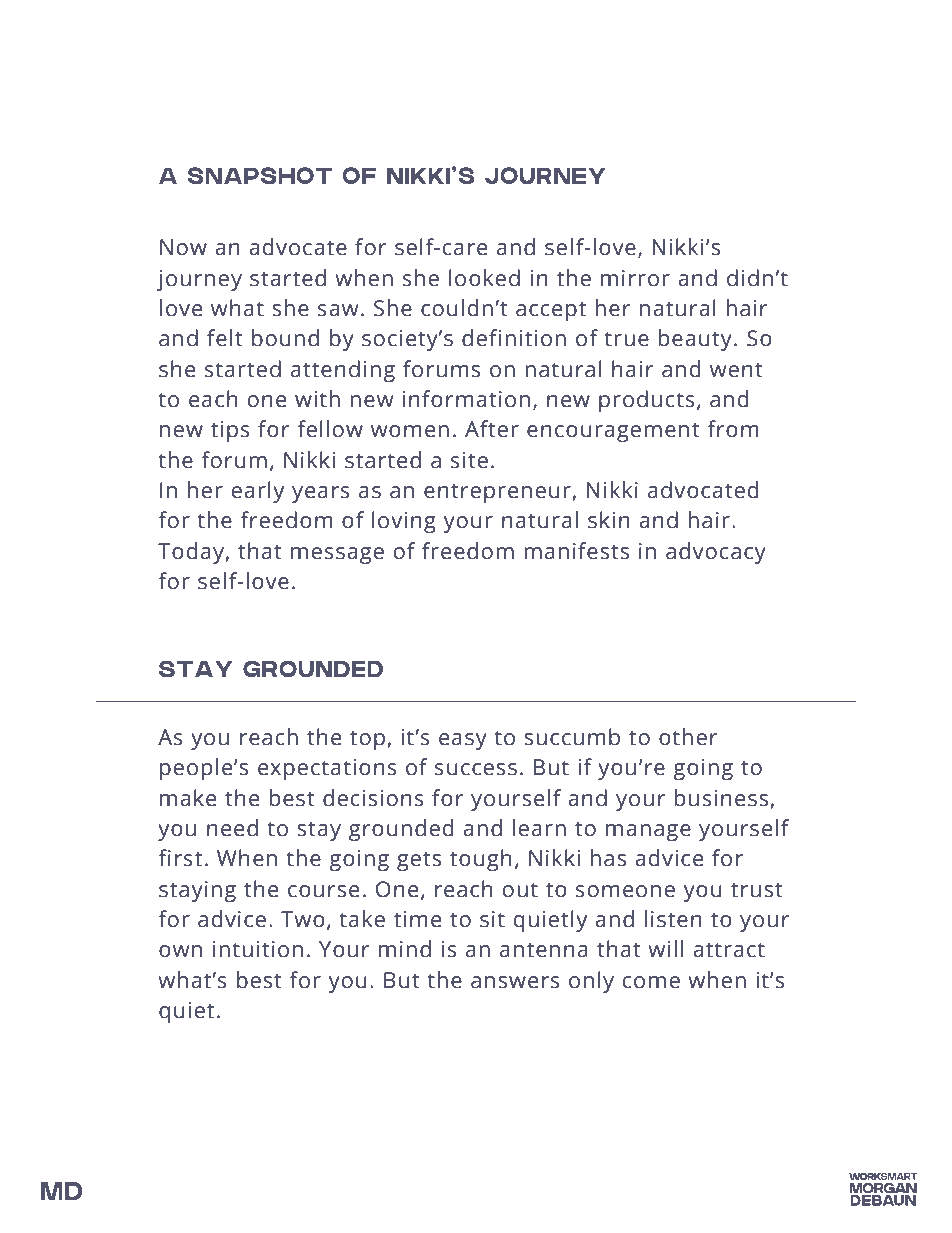  I want to click on success, so click(476, 769).
